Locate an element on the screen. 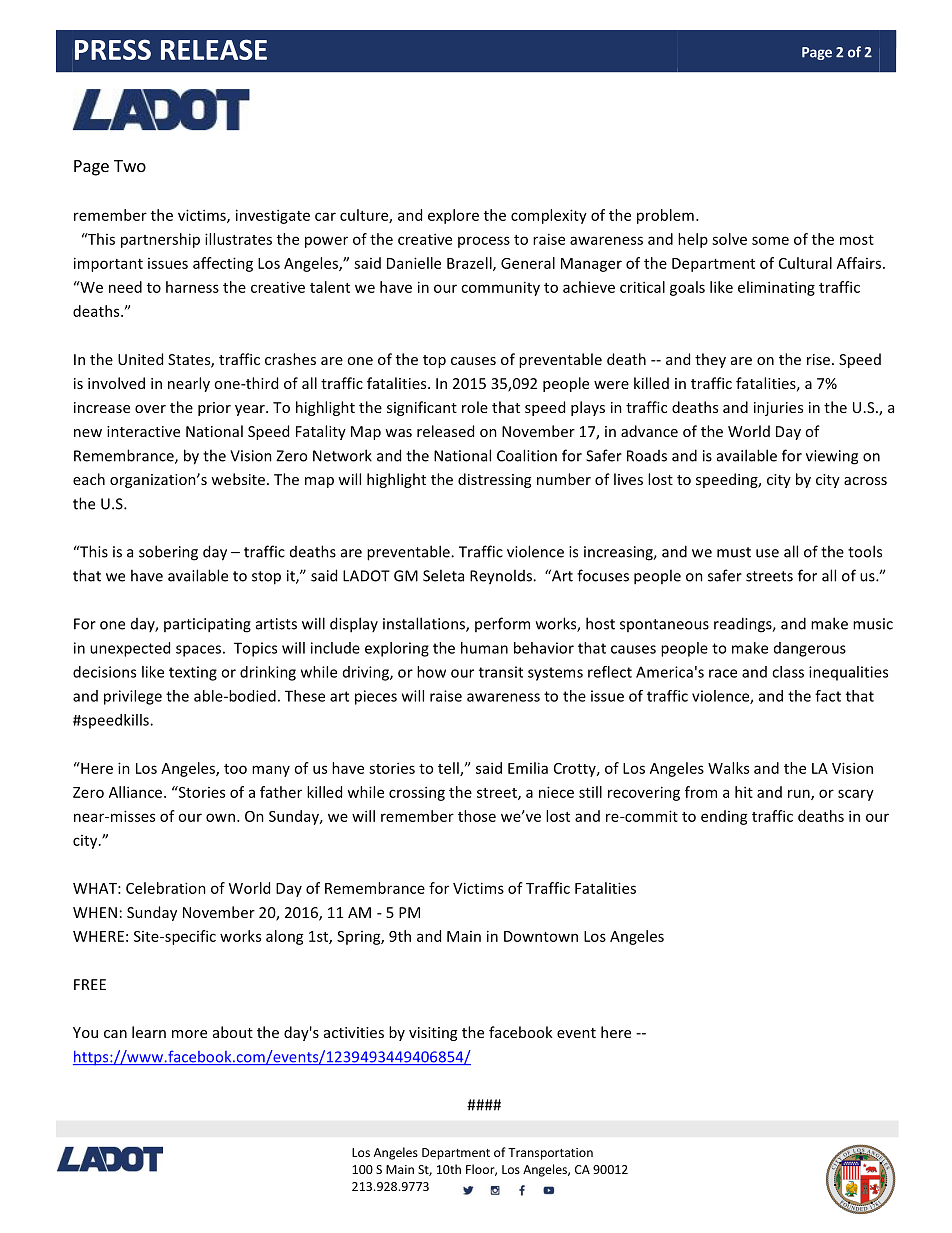 The height and width of the screenshot is (1233, 952). problem is located at coordinates (665, 216).
